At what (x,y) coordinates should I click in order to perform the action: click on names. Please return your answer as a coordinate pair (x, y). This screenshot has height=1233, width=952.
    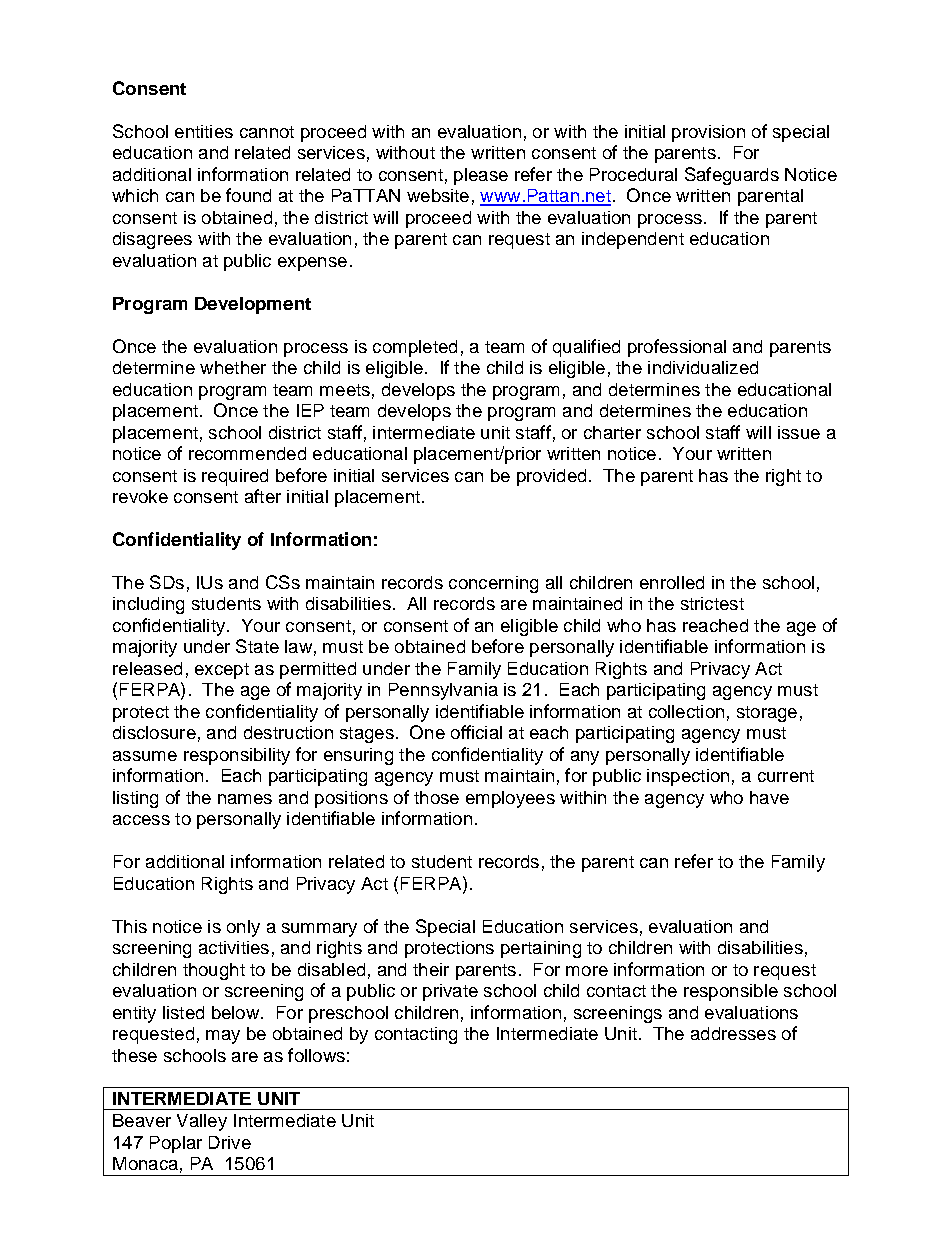
    Looking at the image, I should click on (245, 799).
